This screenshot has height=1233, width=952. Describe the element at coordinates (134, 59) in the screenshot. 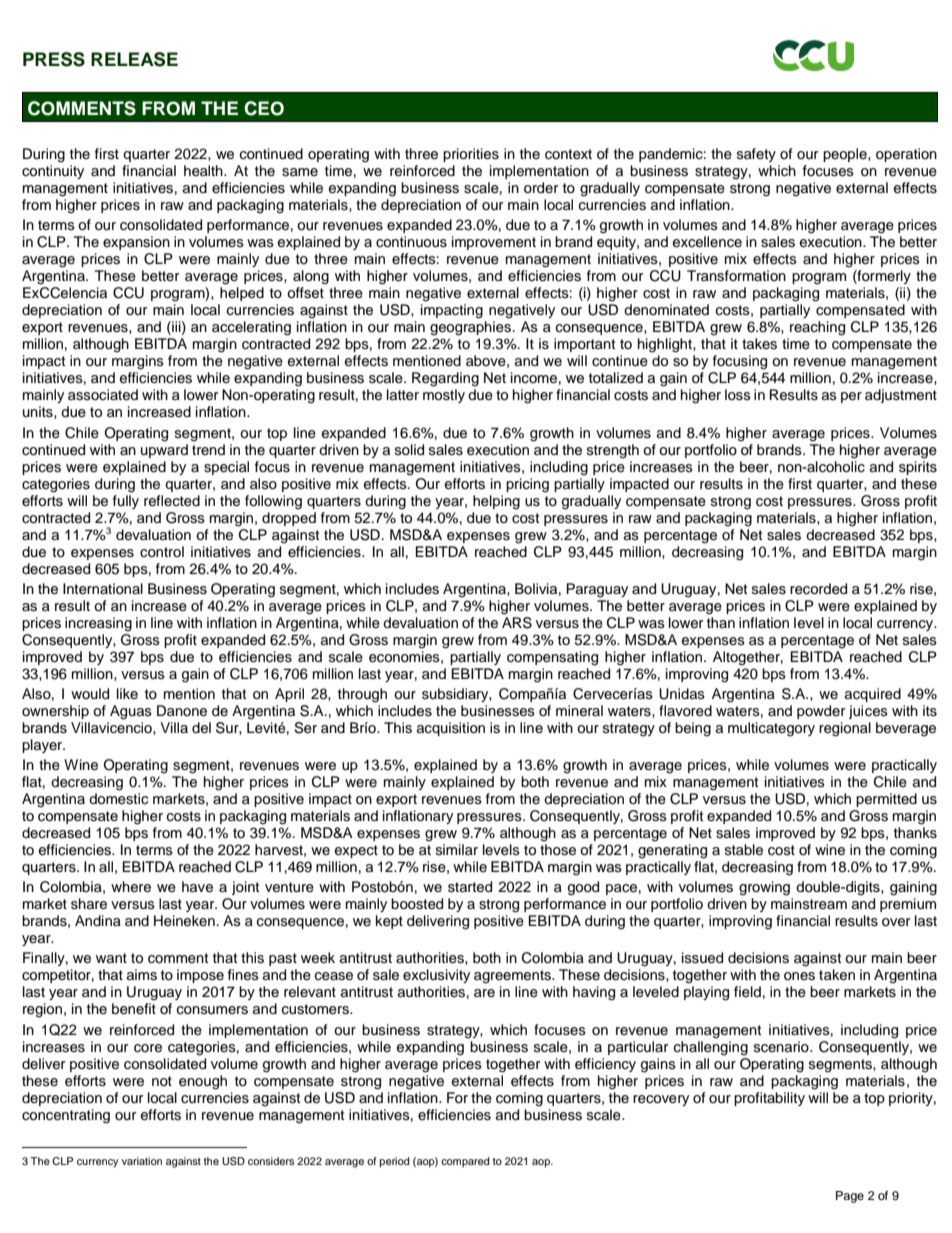

I see `RELEASE` at that location.
